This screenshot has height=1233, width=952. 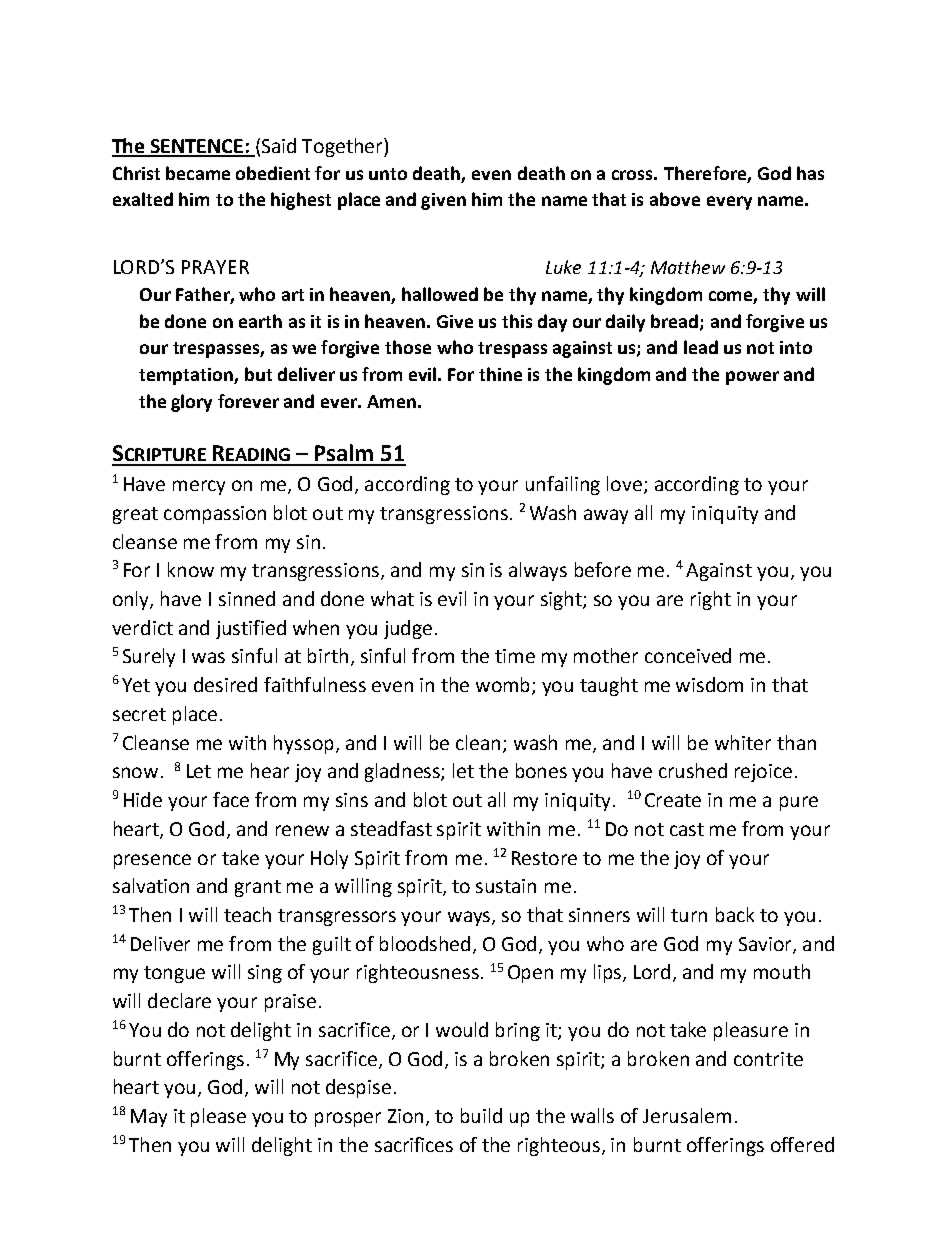 I want to click on please, so click(x=218, y=1117).
